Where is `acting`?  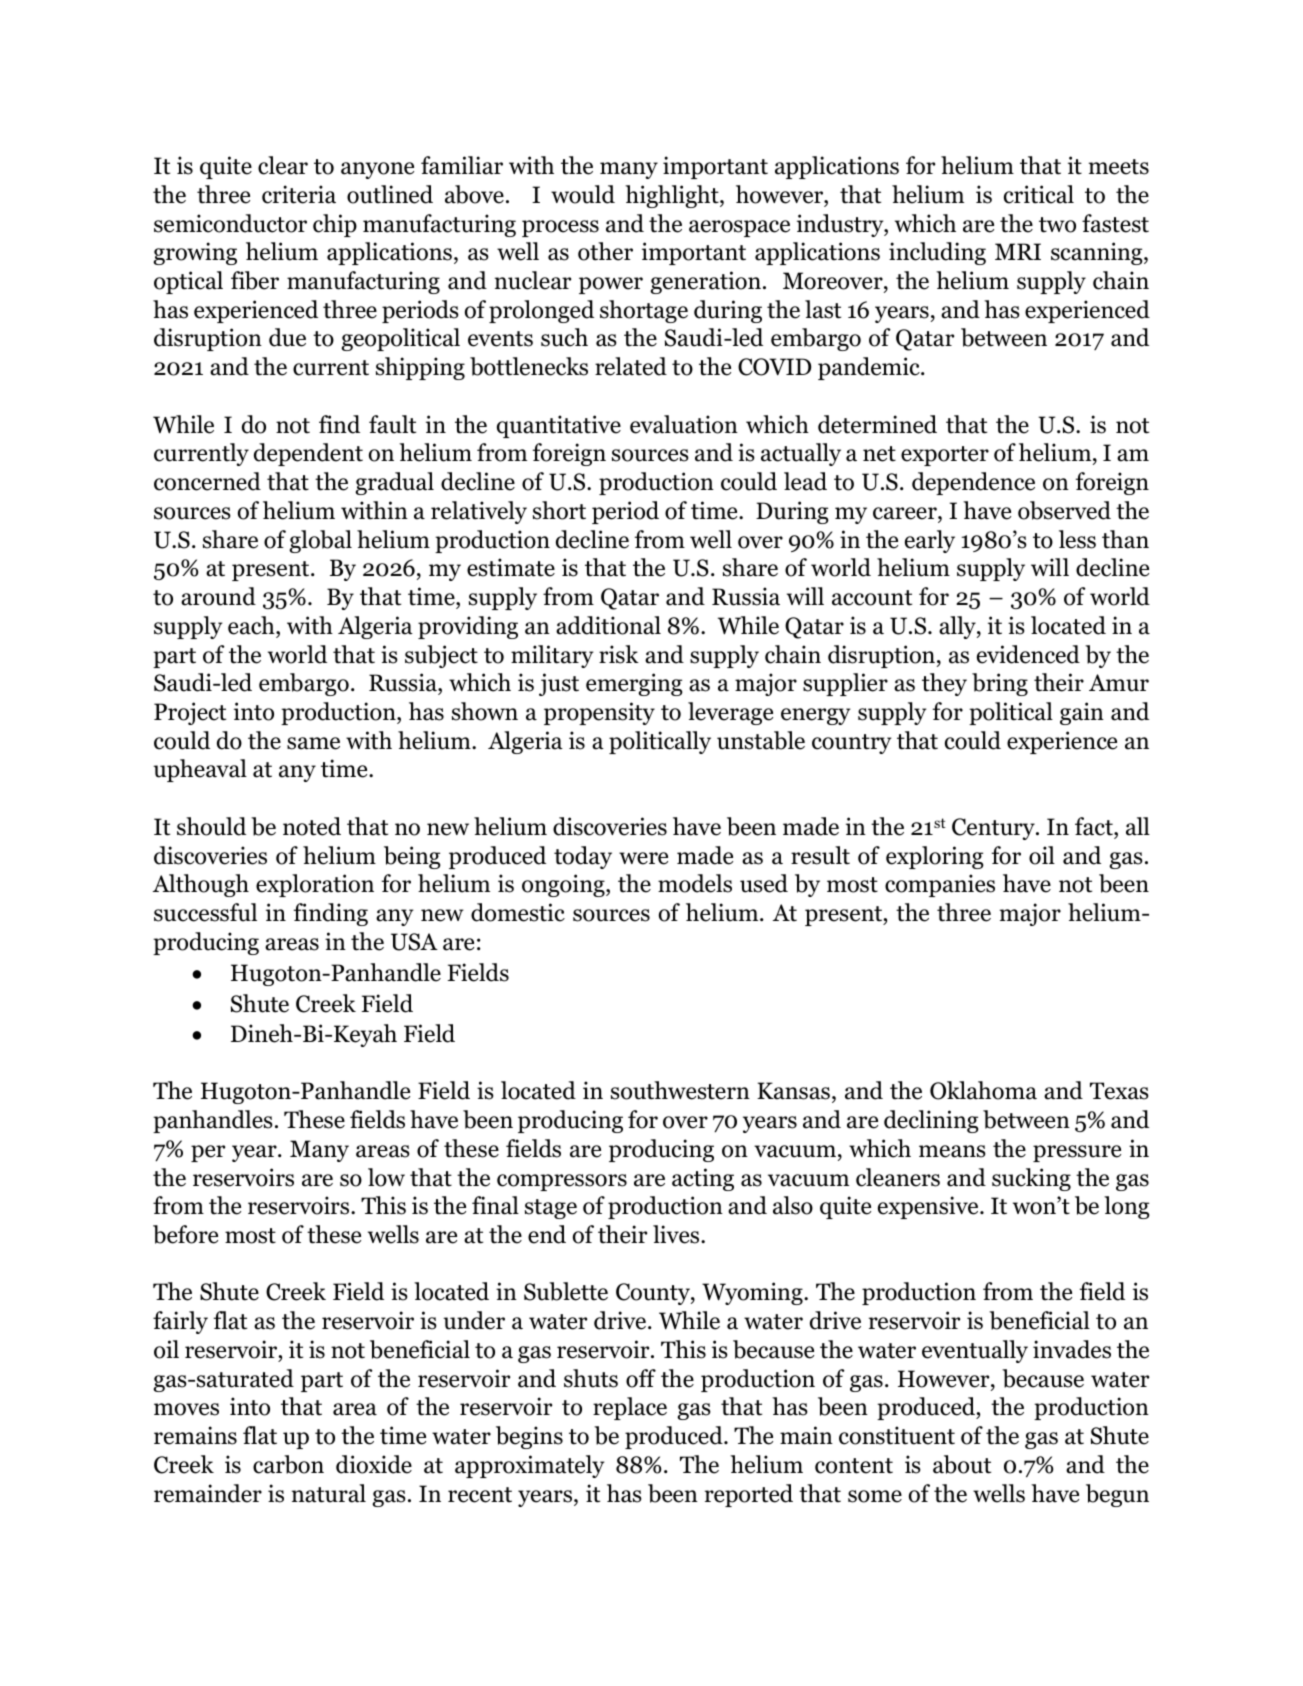
acting is located at coordinates (703, 1179).
